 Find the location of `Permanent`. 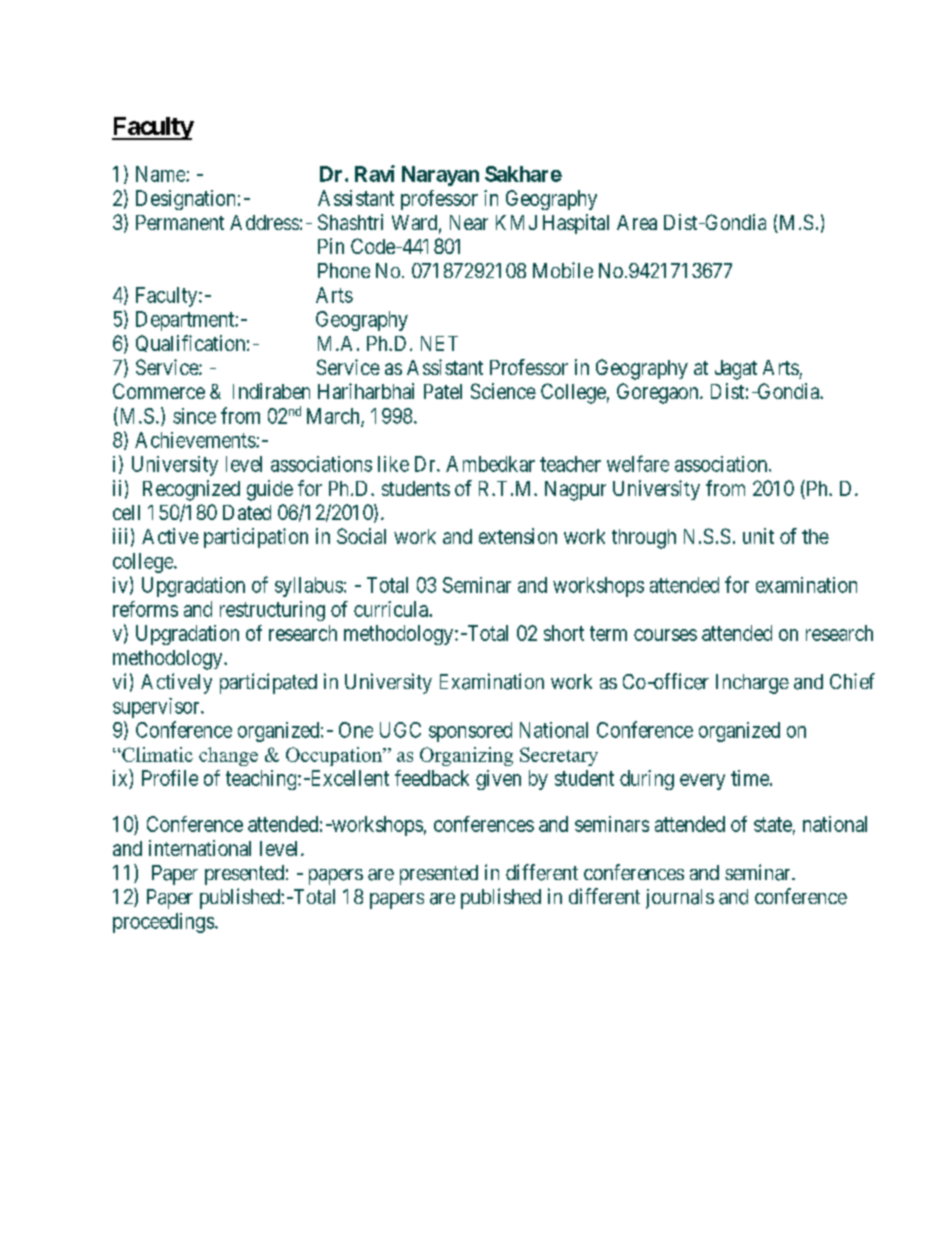

Permanent is located at coordinates (180, 222).
